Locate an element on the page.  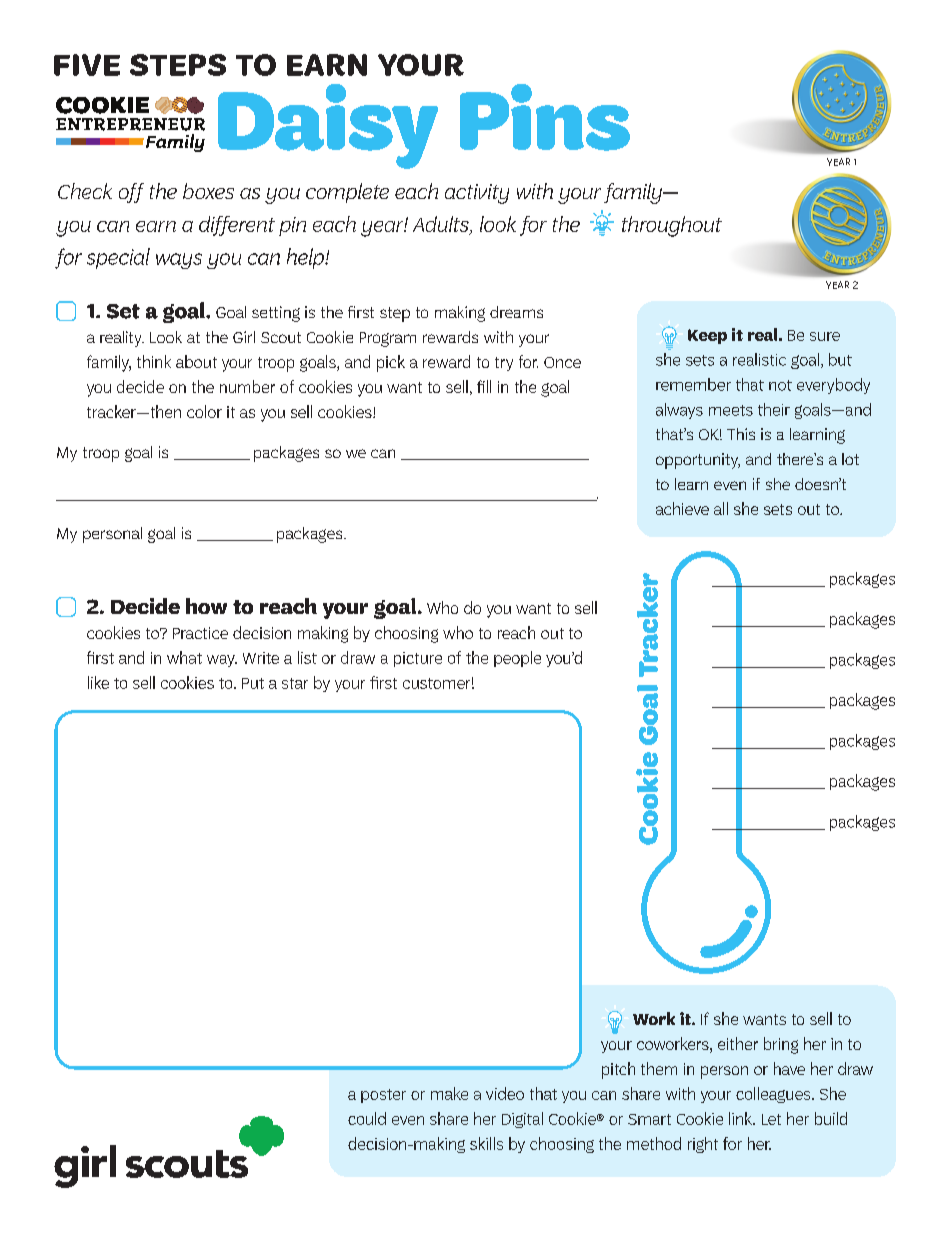
throughout is located at coordinates (672, 226).
